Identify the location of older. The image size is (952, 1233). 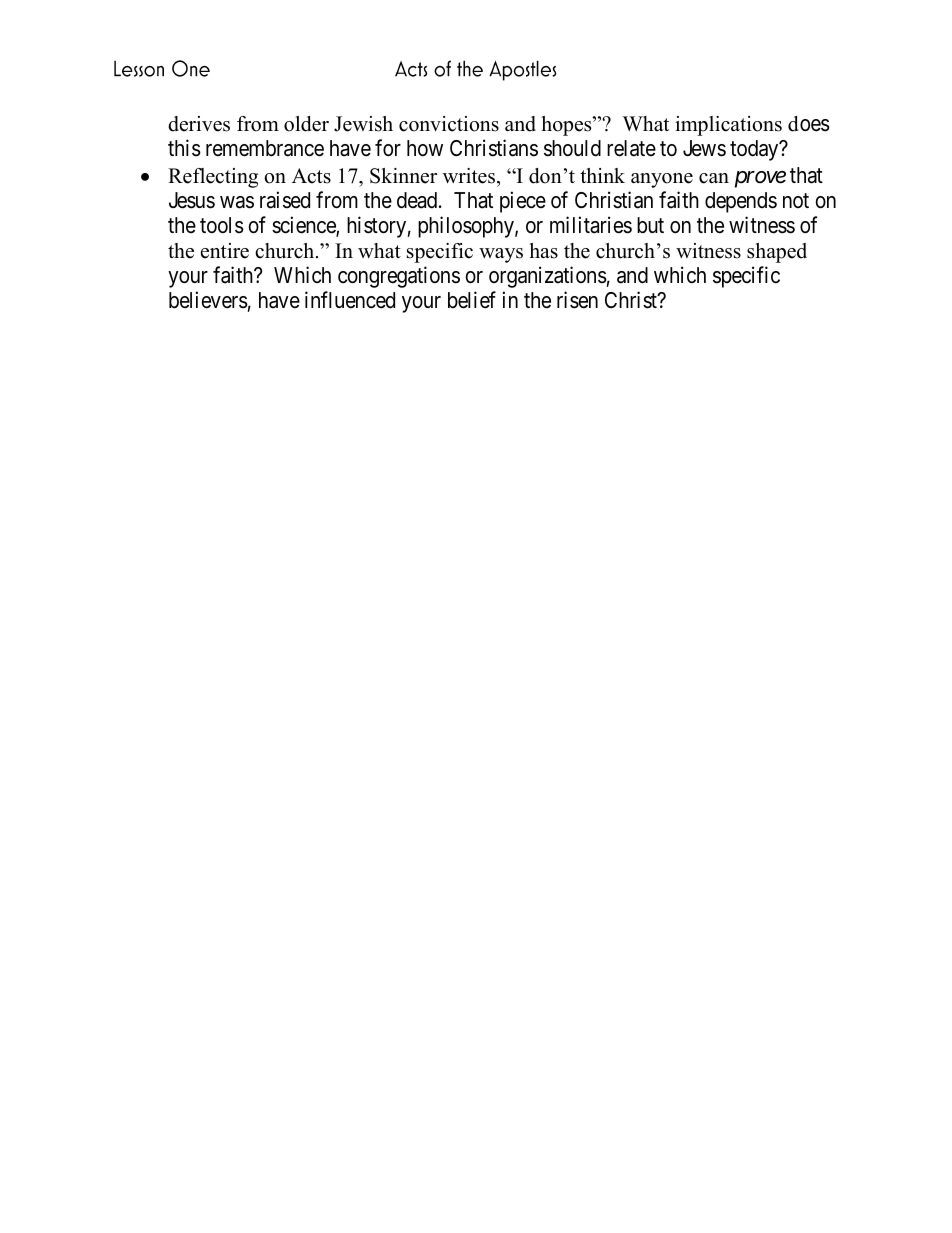
(306, 124).
